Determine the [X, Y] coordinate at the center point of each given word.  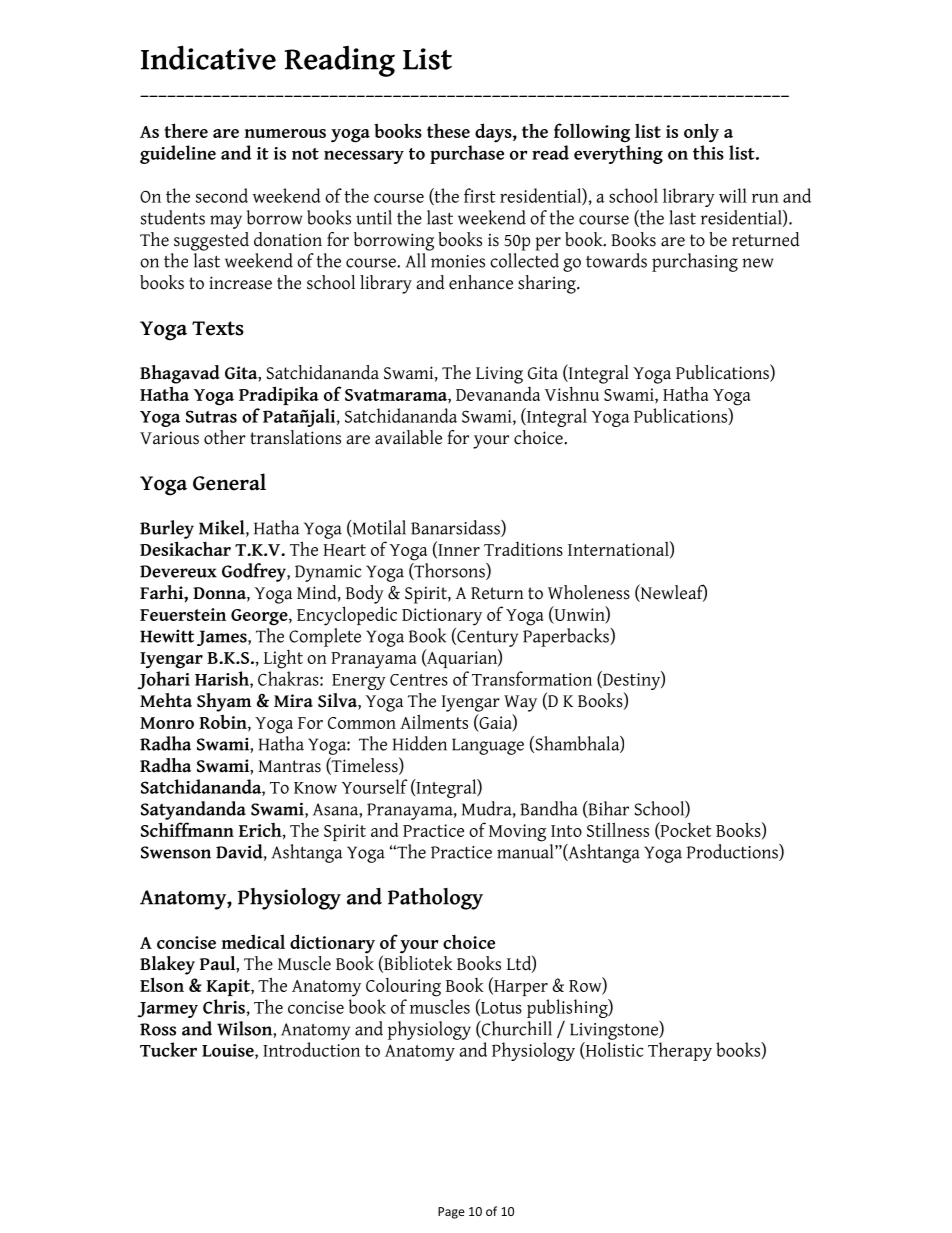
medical [253, 941]
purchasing [695, 262]
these [448, 131]
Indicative [208, 57]
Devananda [498, 393]
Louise [229, 1051]
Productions [733, 852]
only [701, 133]
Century [486, 637]
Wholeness [589, 592]
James [223, 638]
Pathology [435, 899]
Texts [218, 328]
